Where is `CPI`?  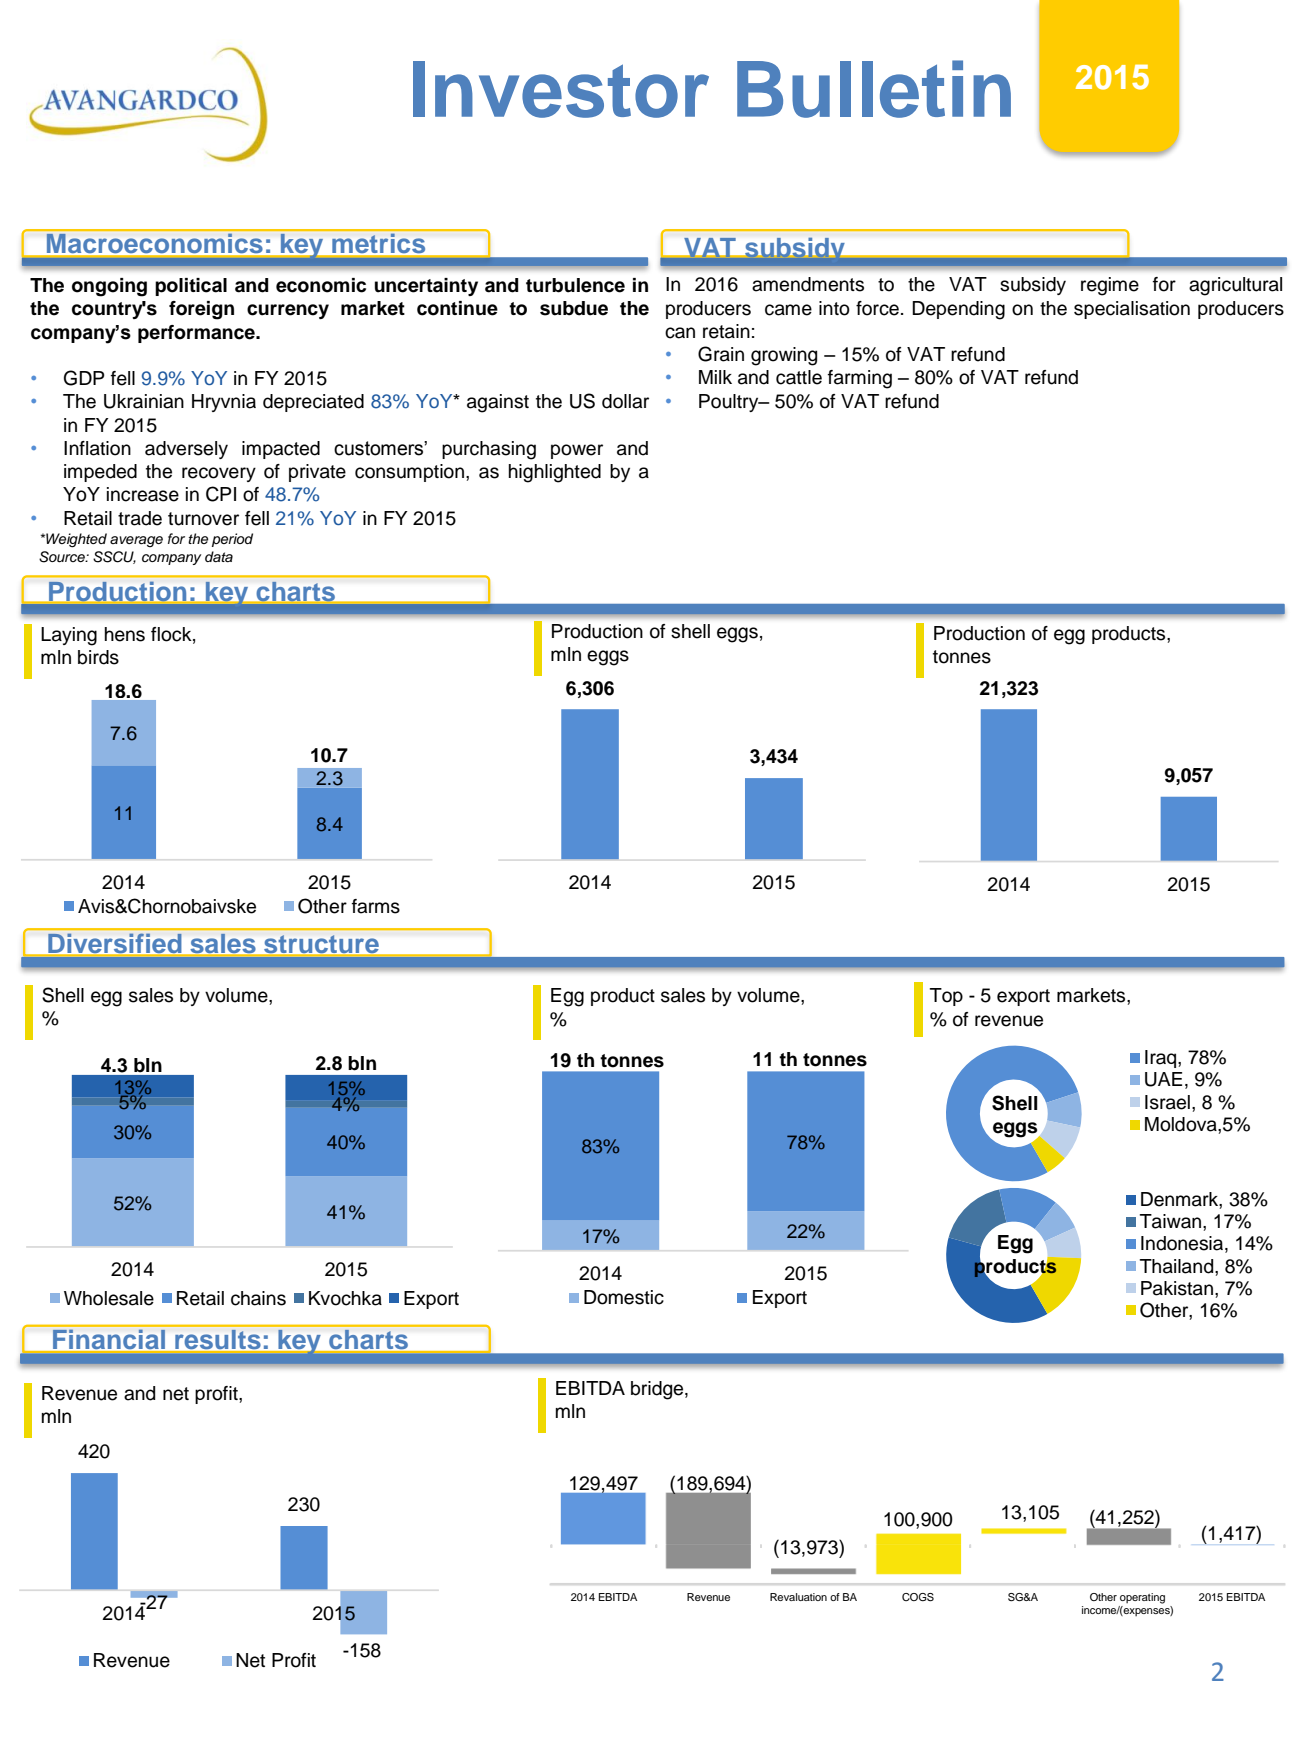 CPI is located at coordinates (221, 494).
